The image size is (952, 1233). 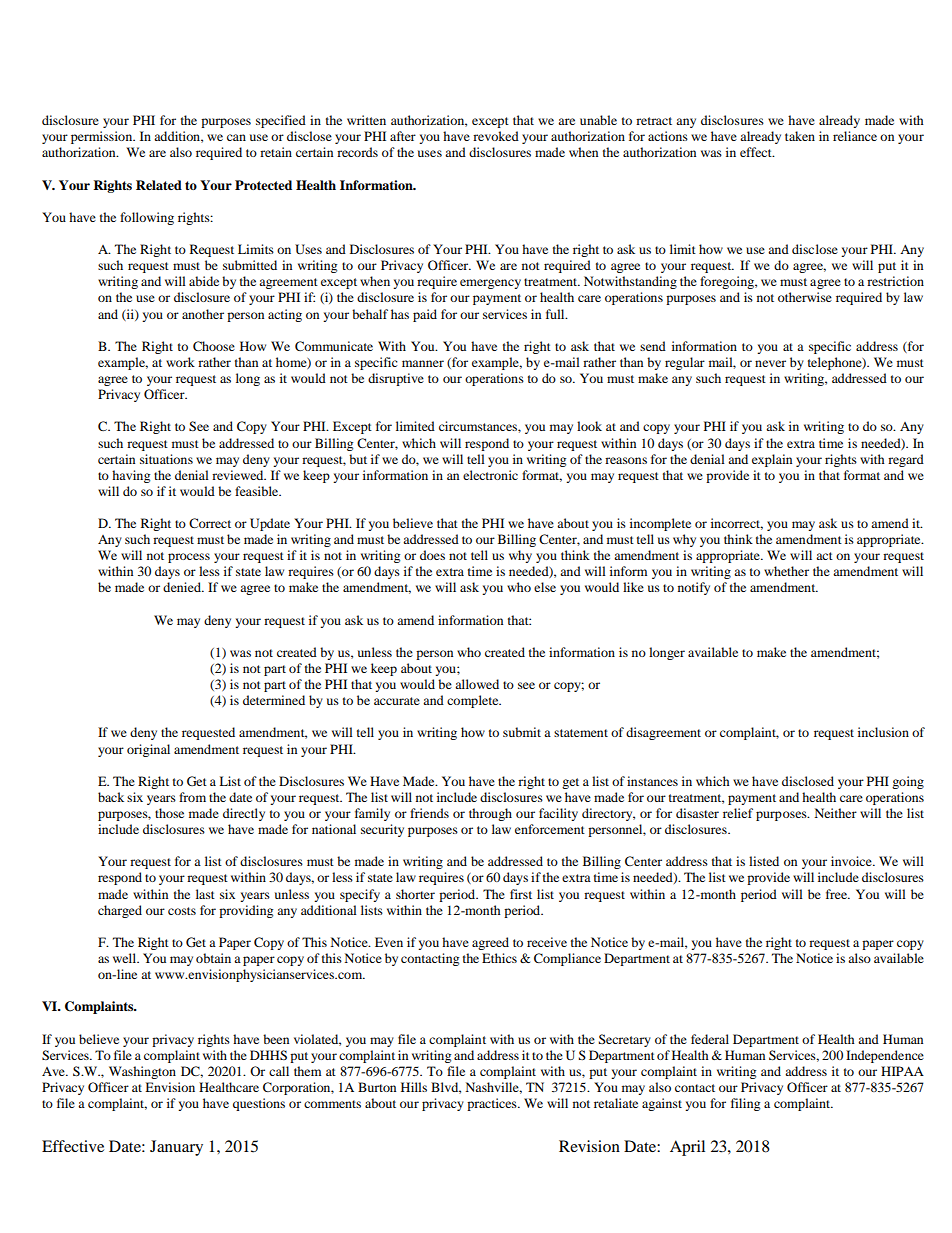 What do you see at coordinates (236, 137) in the screenshot?
I see `can` at bounding box center [236, 137].
